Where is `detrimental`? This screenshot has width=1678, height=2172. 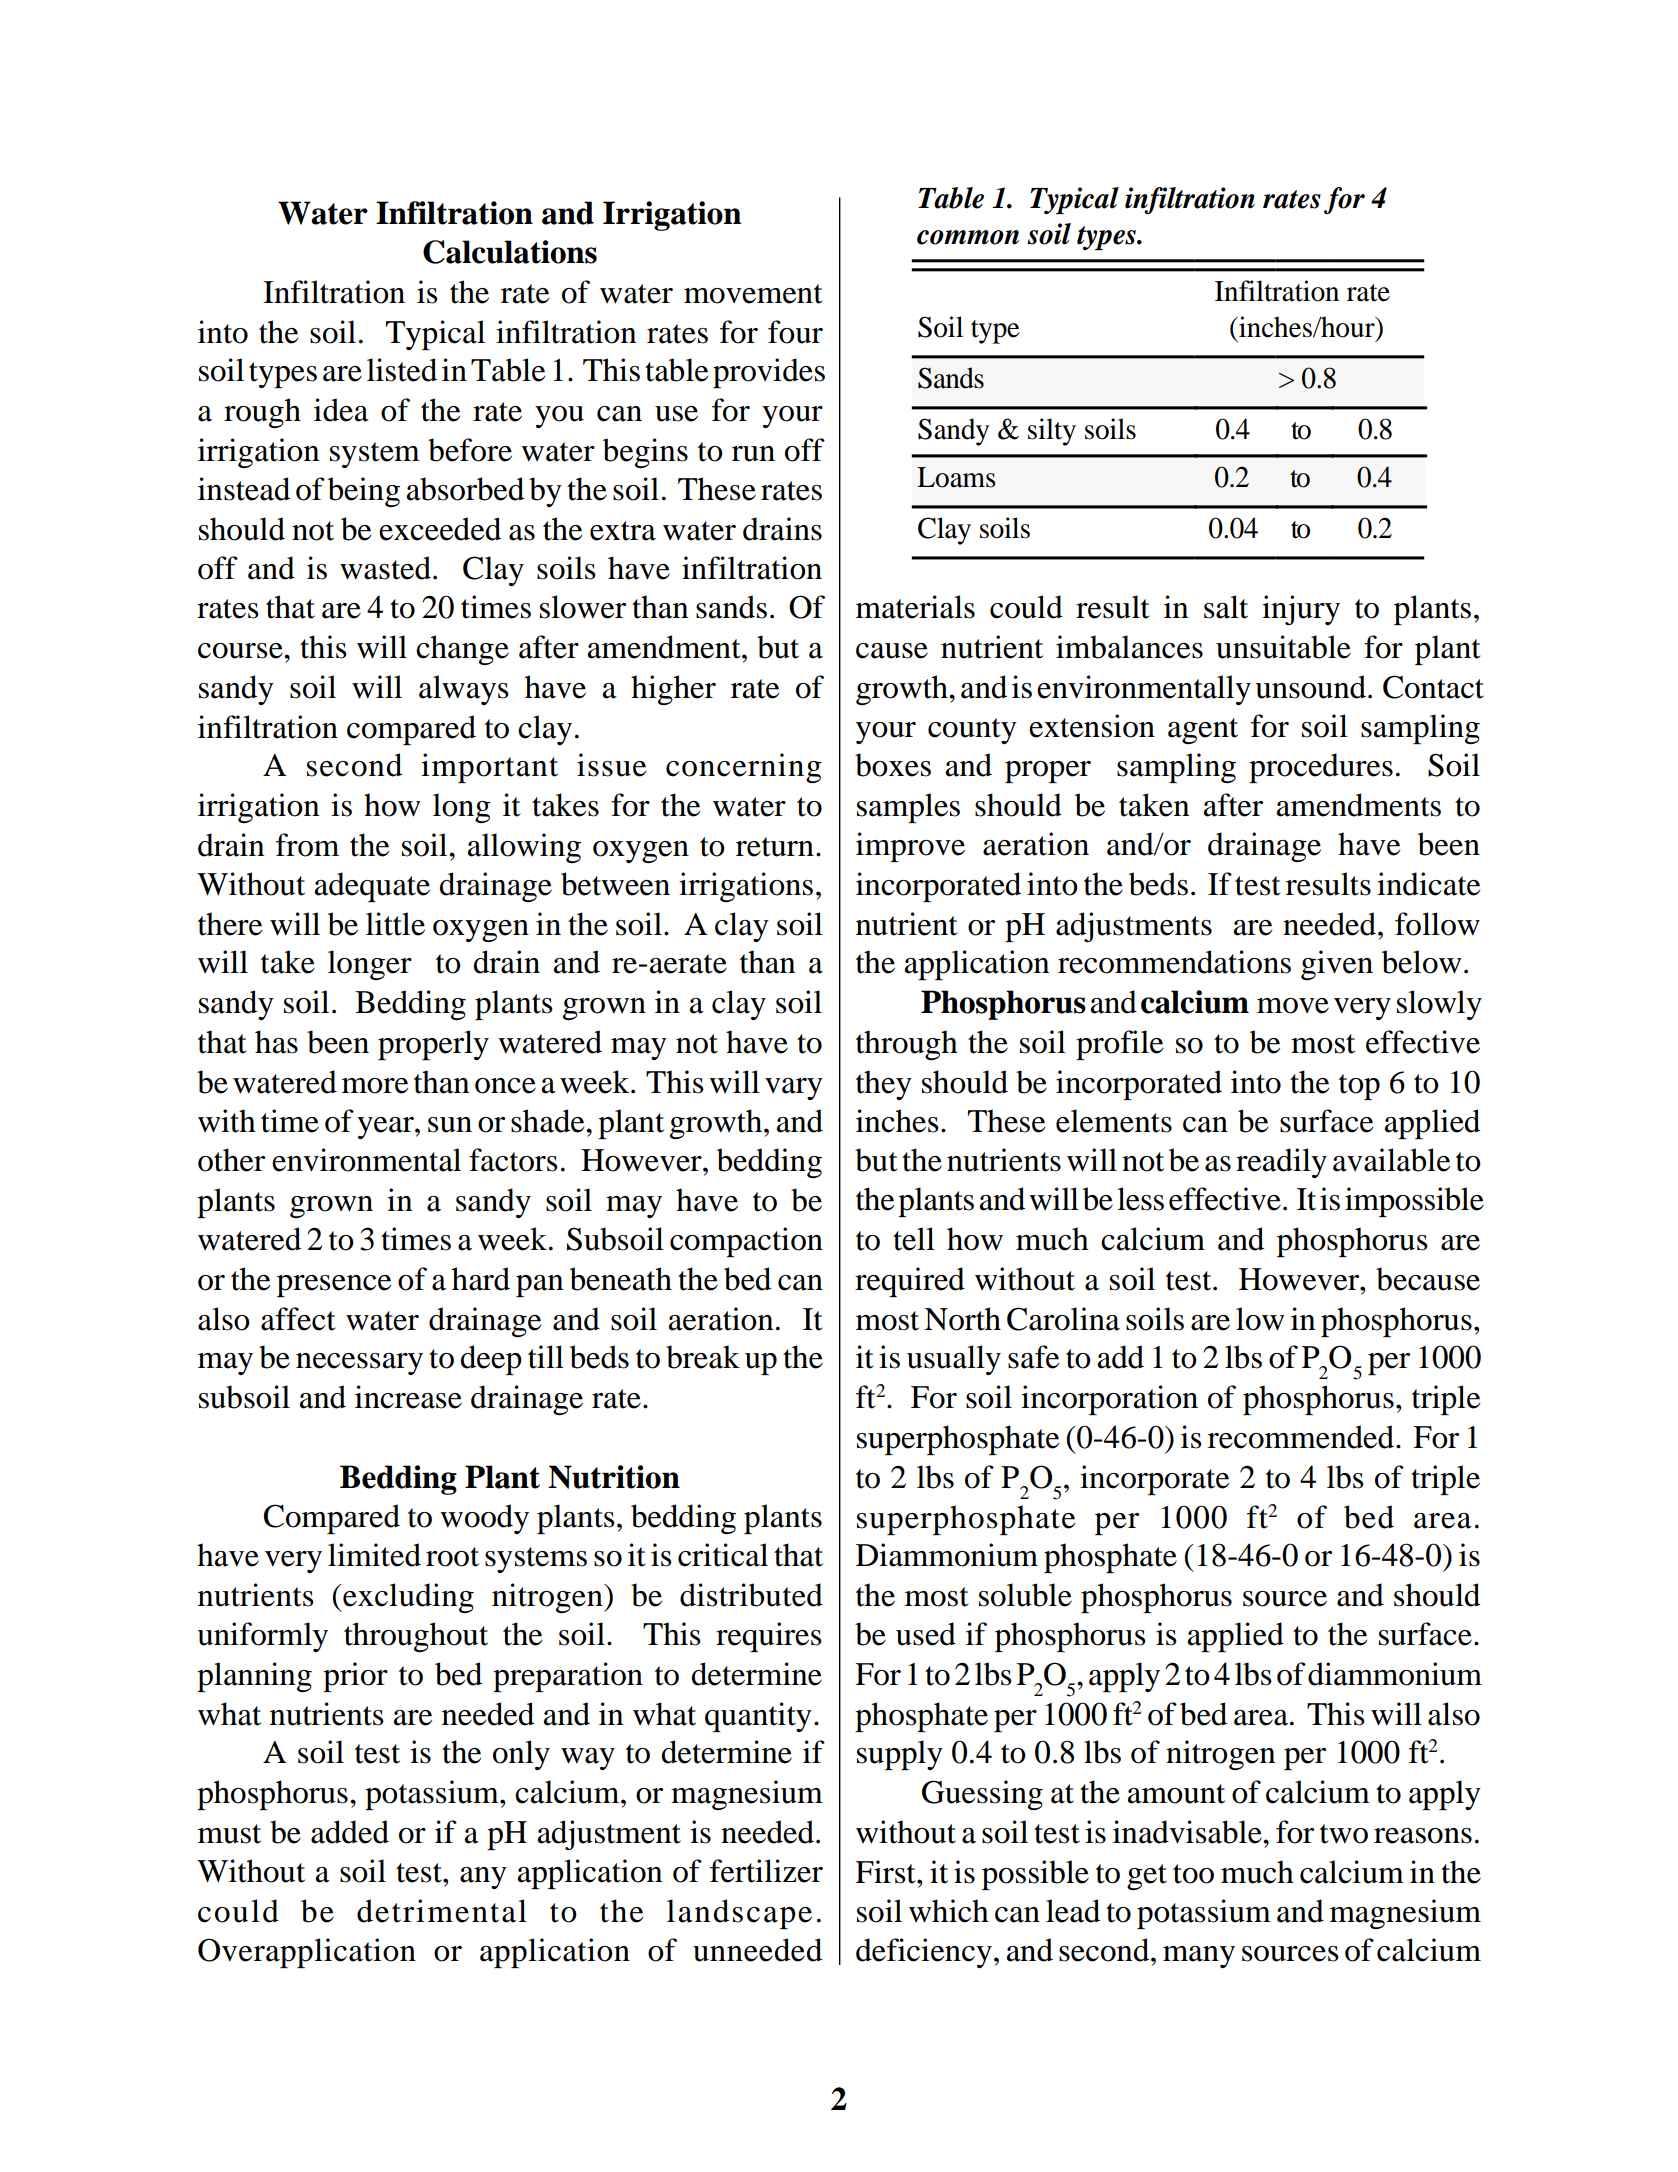
detrimental is located at coordinates (442, 1911).
